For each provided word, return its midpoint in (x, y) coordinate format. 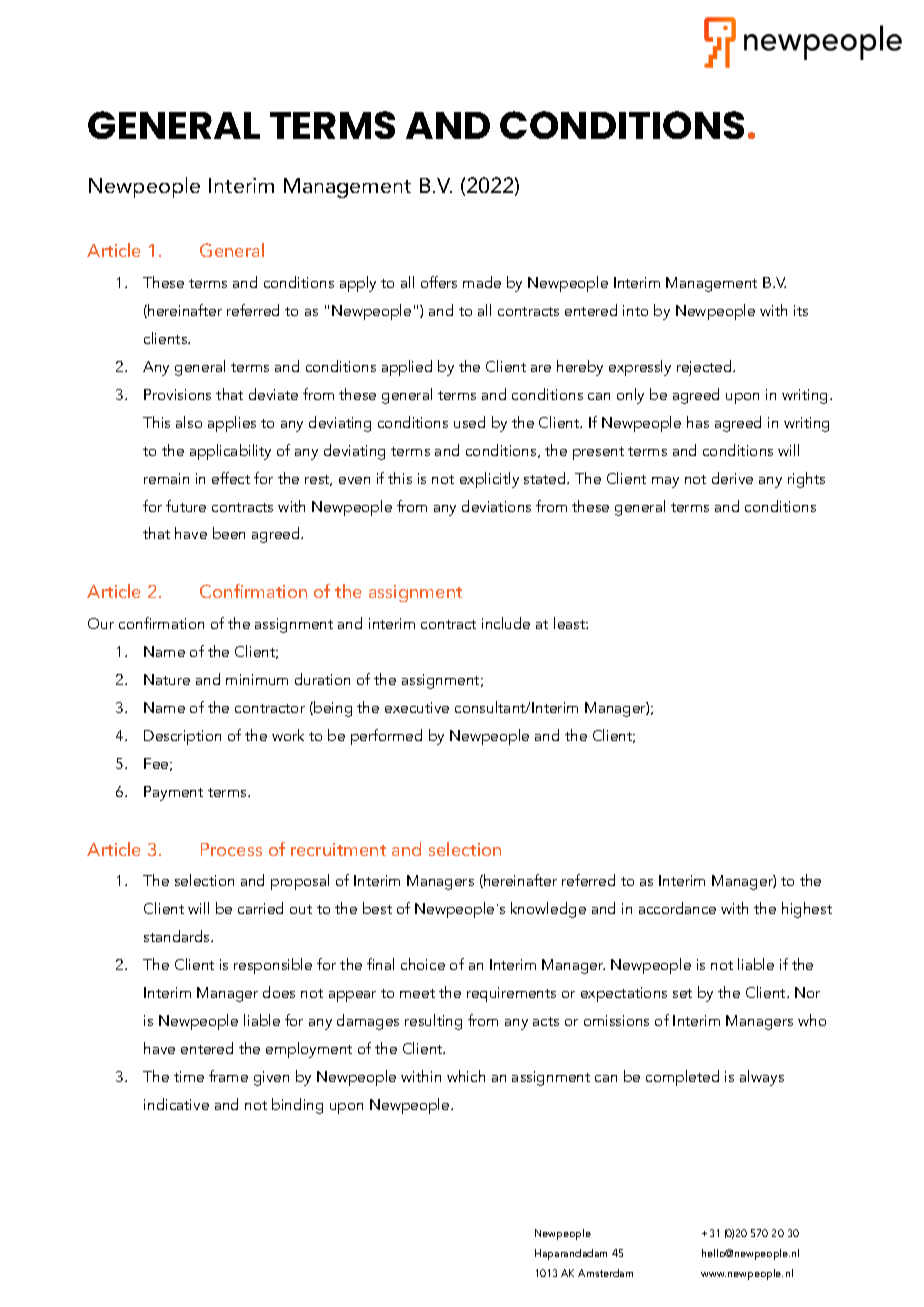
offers (439, 282)
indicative (176, 1104)
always (762, 1078)
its (801, 310)
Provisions (177, 394)
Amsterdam (605, 1273)
